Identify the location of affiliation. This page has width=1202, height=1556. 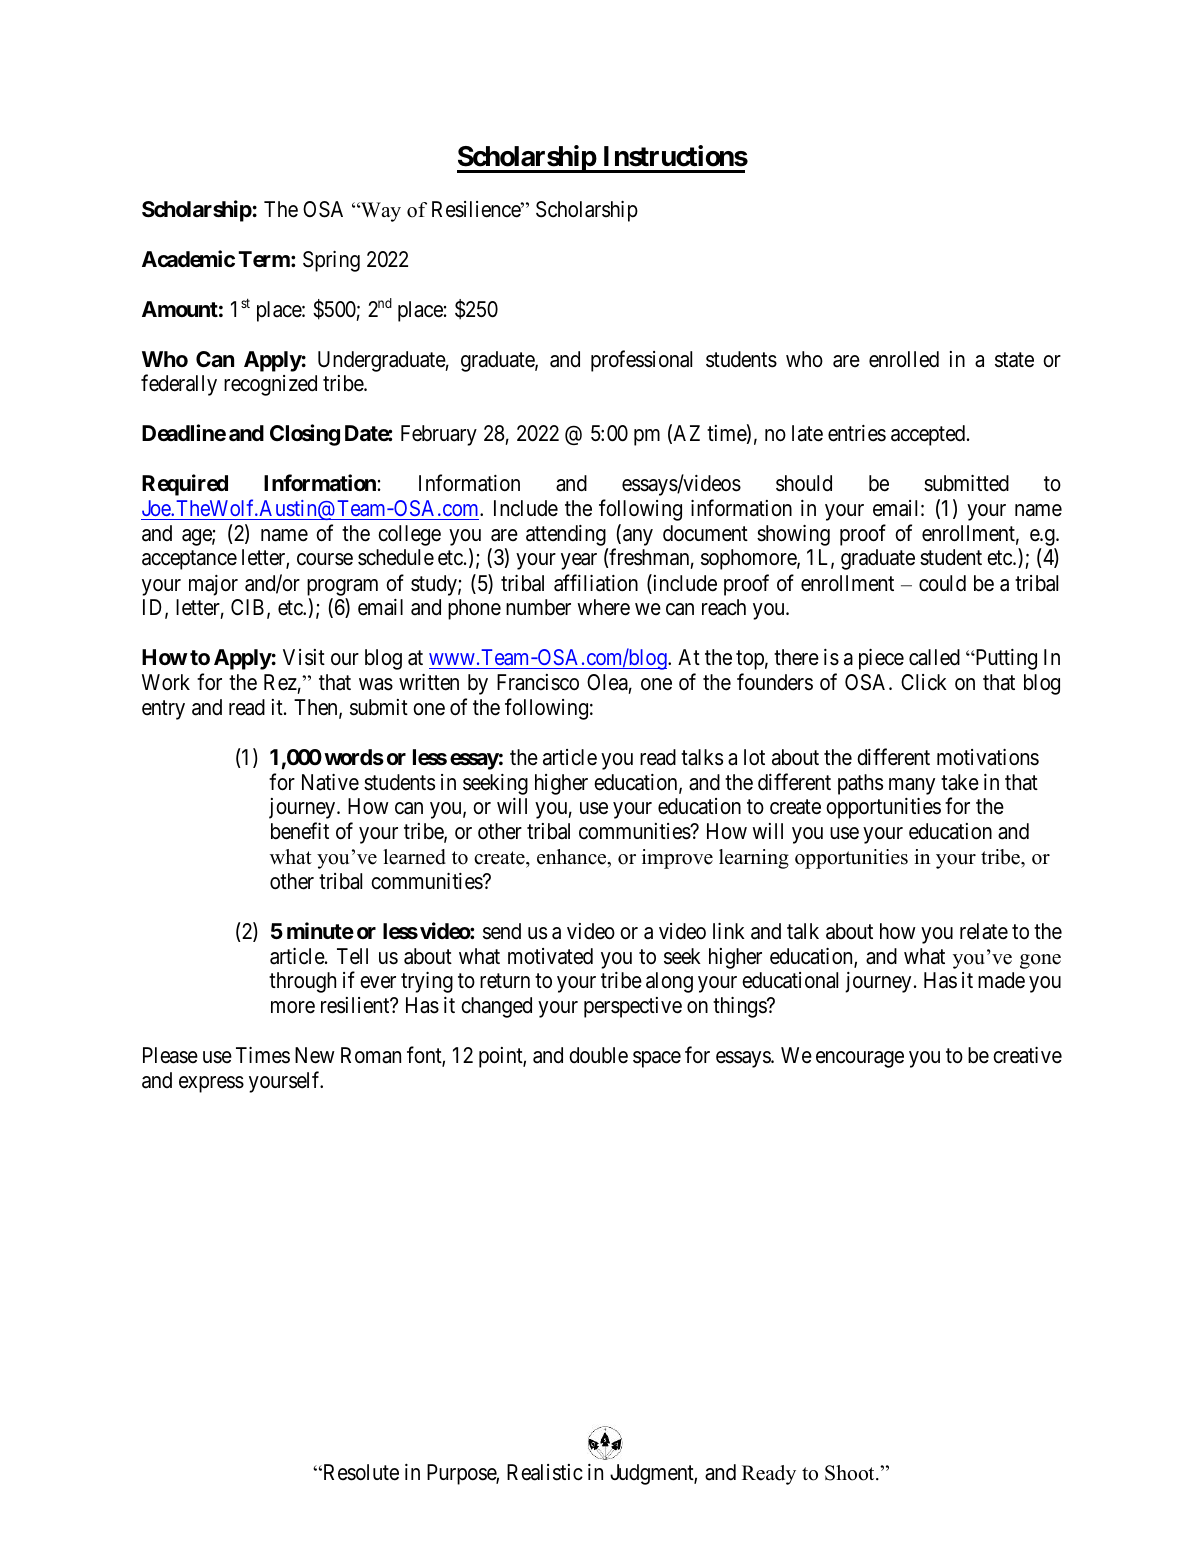
(596, 583).
